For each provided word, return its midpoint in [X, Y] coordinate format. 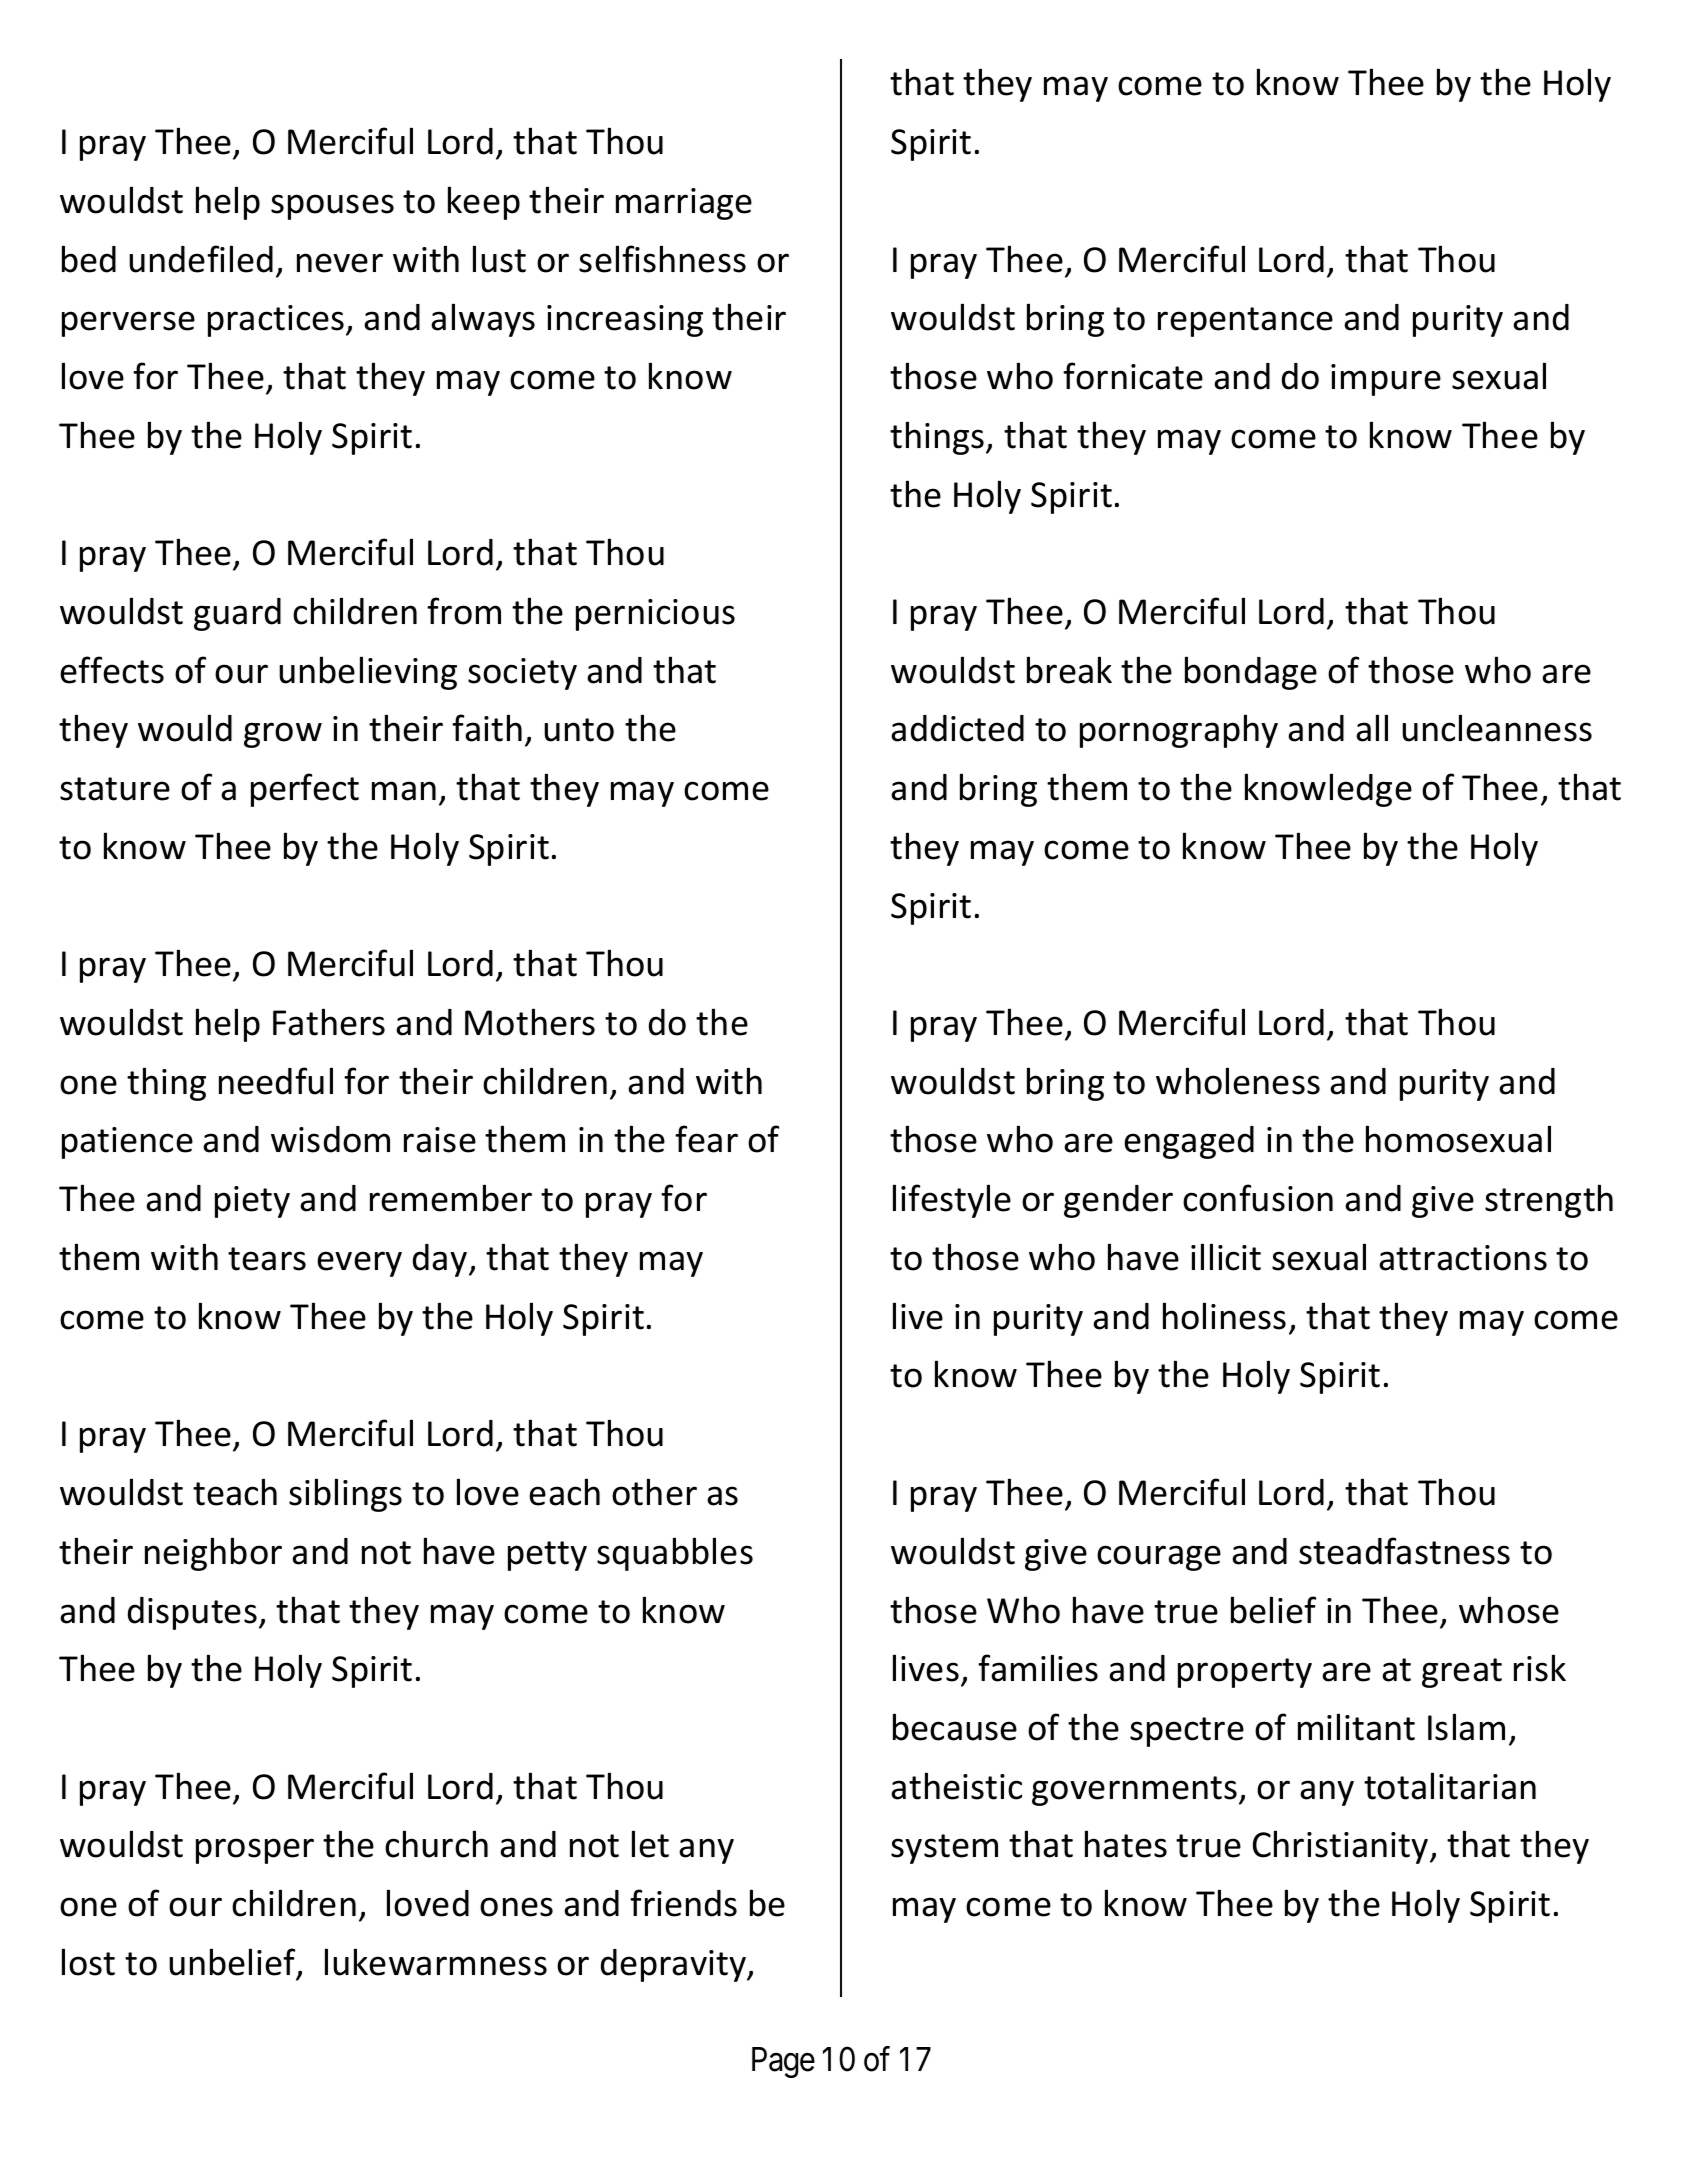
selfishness [662, 259]
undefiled [201, 259]
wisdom [330, 1139]
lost [88, 1962]
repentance [1245, 322]
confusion [1258, 1198]
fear [706, 1139]
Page [783, 2062]
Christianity [1342, 1847]
